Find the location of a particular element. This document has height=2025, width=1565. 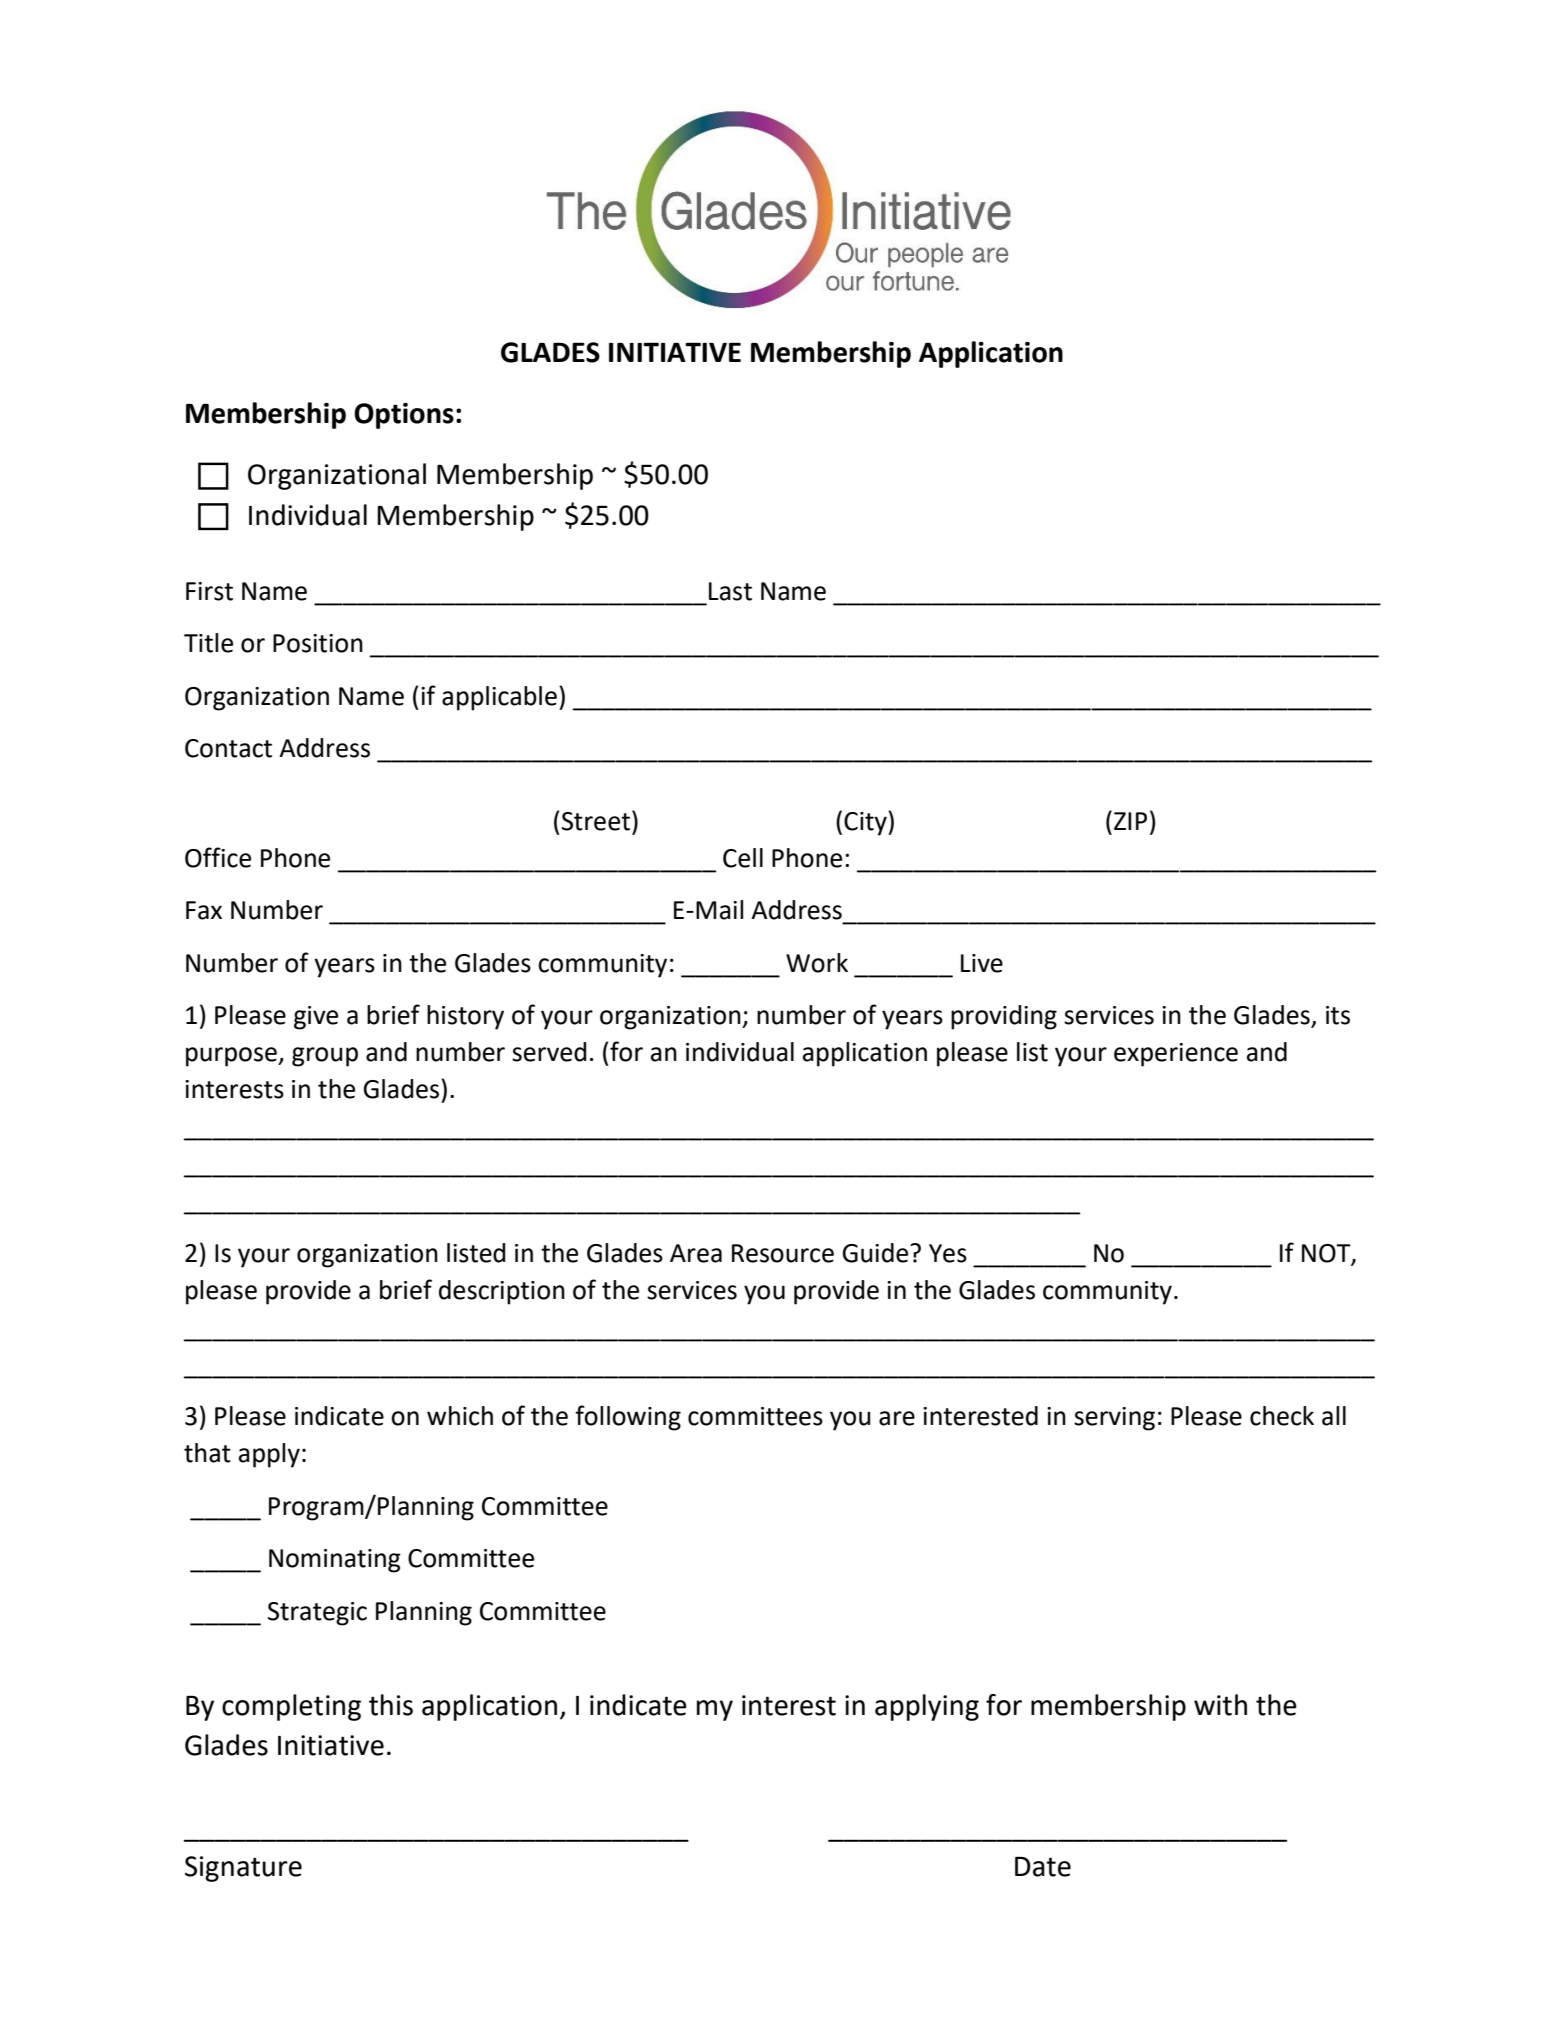

check is located at coordinates (1282, 1416).
